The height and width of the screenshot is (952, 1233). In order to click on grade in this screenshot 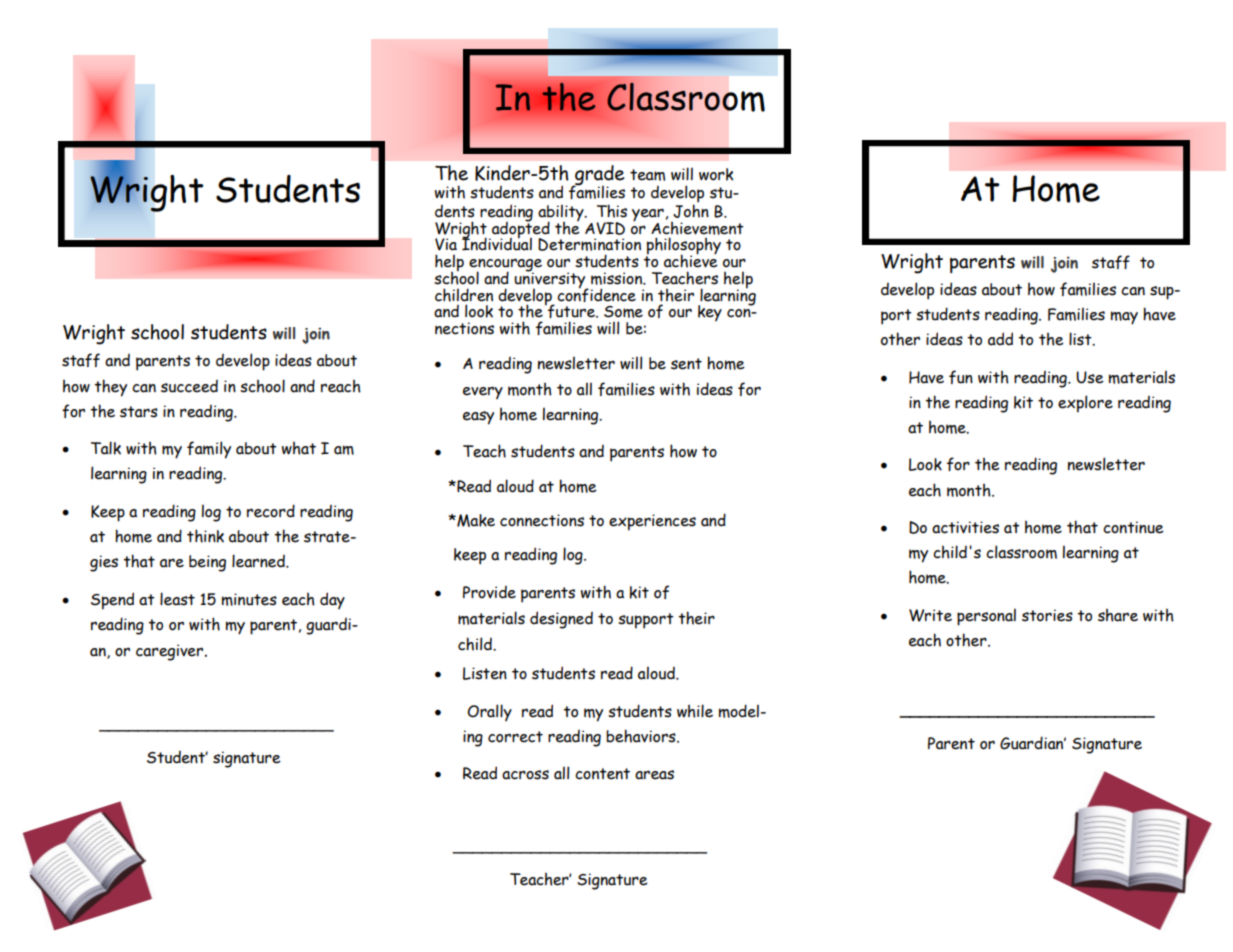, I will do `click(598, 176)`.
